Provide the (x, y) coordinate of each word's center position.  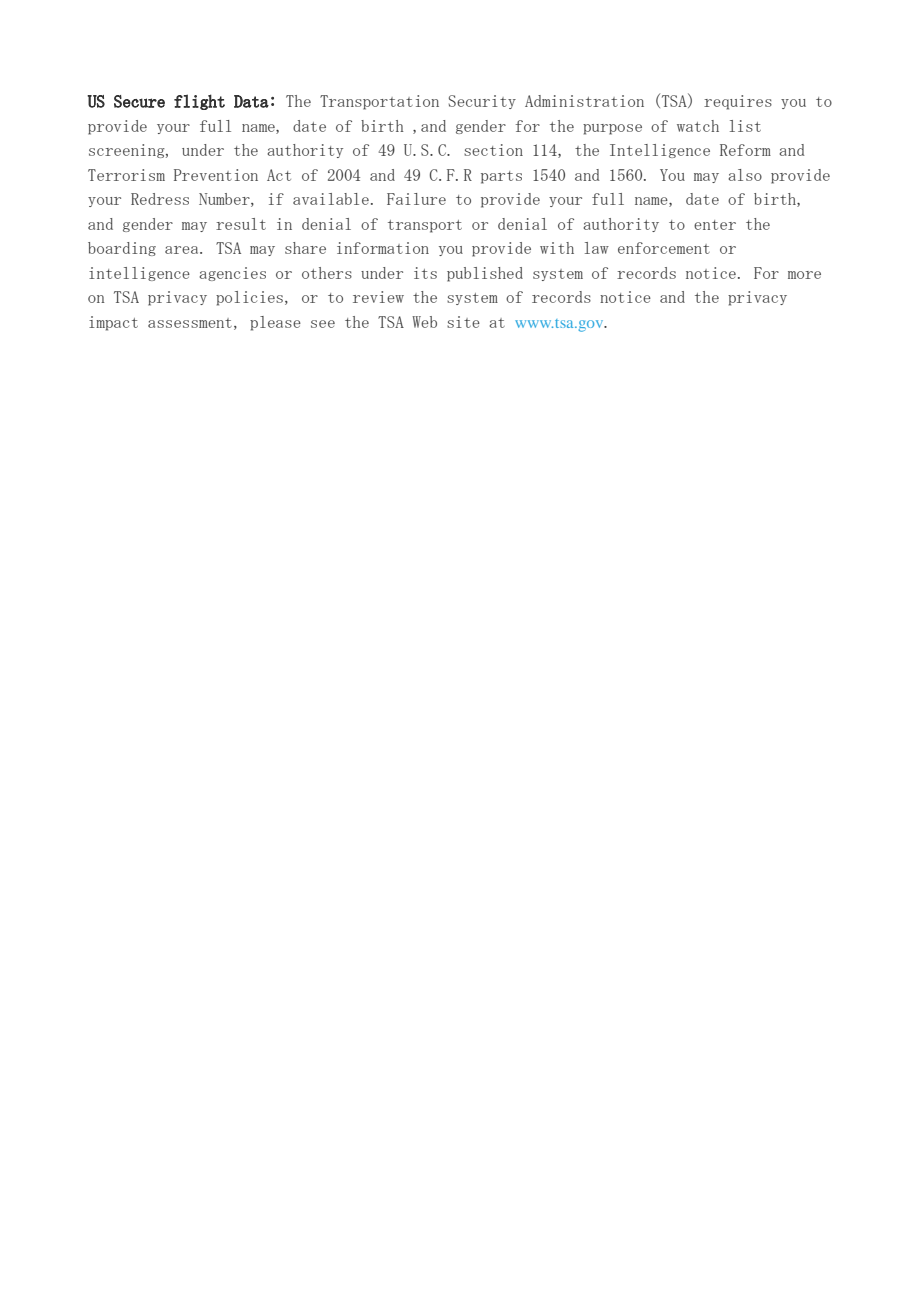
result (241, 224)
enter (715, 225)
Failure (416, 199)
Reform (745, 150)
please (275, 323)
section (493, 150)
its (425, 273)
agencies (232, 274)
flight (199, 102)
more (804, 275)
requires (738, 102)
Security (482, 102)
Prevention (216, 175)
